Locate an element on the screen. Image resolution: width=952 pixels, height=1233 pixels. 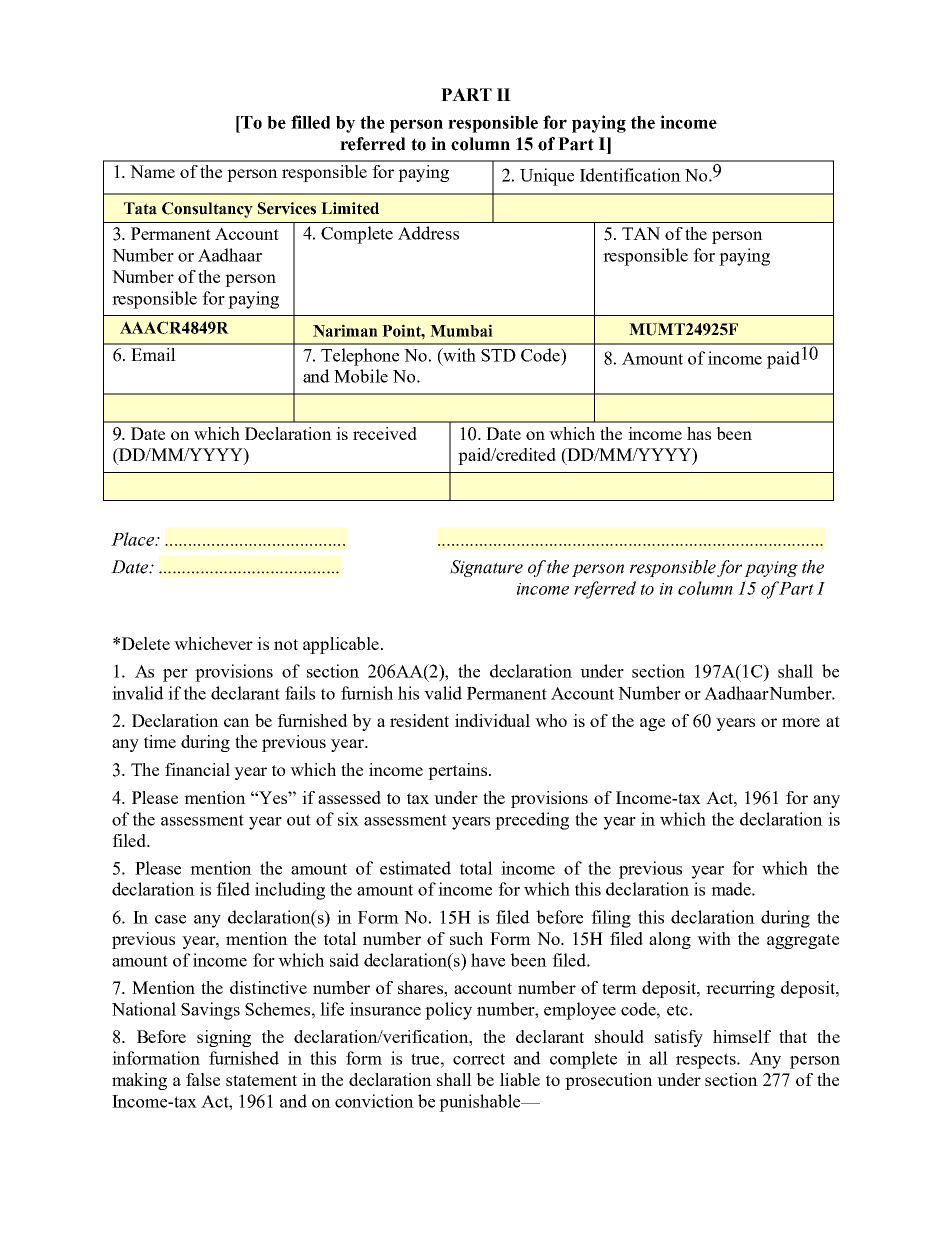
age is located at coordinates (652, 724).
